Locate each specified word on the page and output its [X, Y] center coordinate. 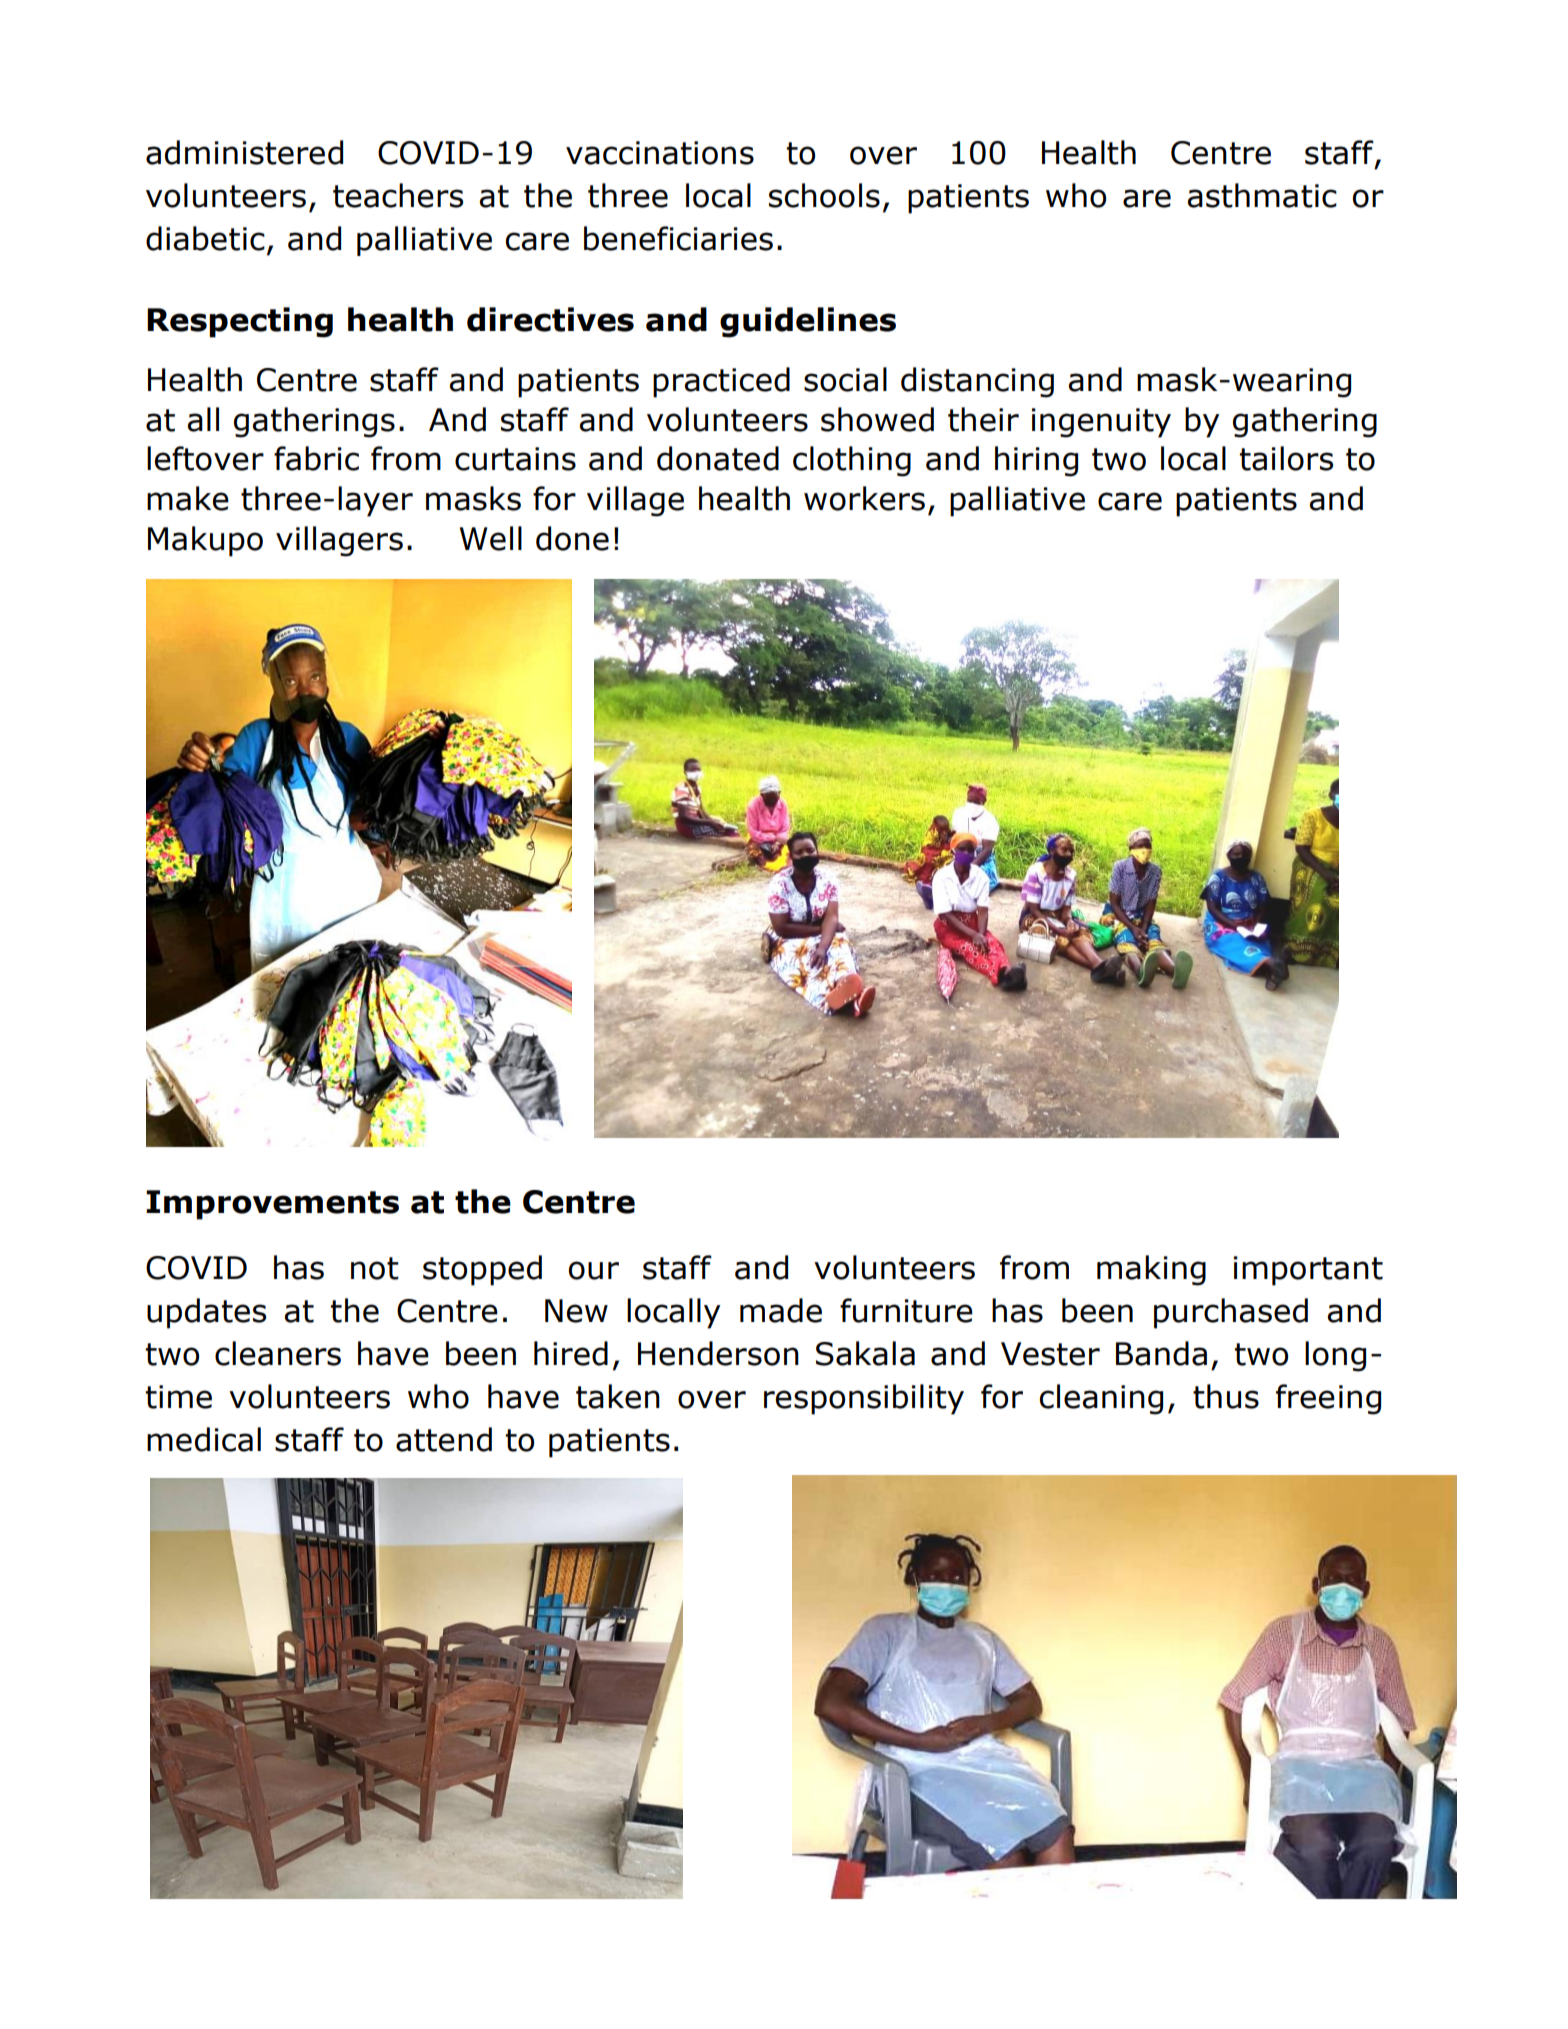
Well [491, 538]
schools [824, 195]
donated [718, 458]
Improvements [272, 1205]
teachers [398, 195]
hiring [1036, 461]
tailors [1286, 458]
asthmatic [1262, 195]
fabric [316, 458]
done [572, 538]
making [1151, 1270]
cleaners [278, 1353]
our [594, 1270]
